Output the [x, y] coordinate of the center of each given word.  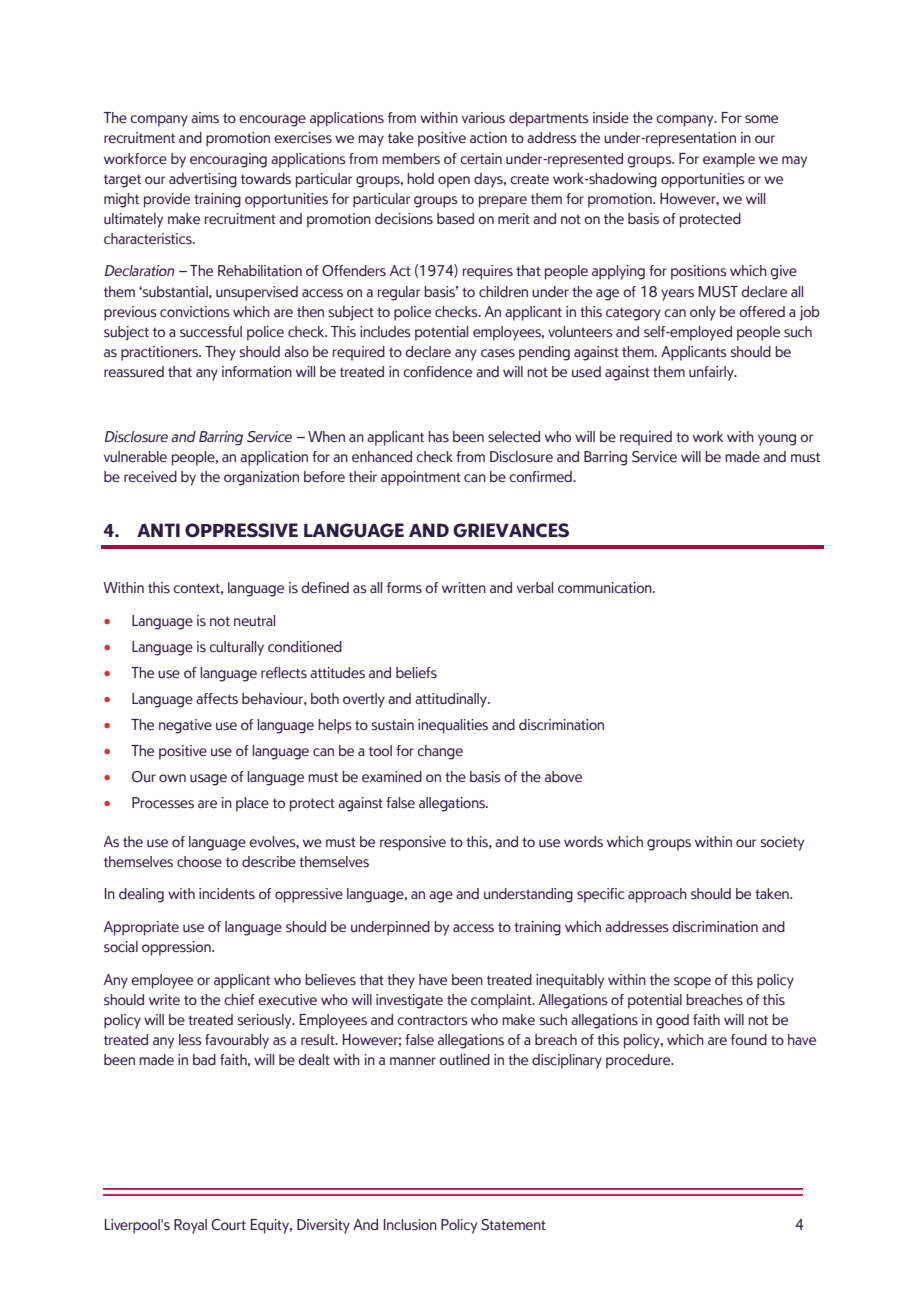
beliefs [416, 673]
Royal [190, 1226]
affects [217, 699]
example [729, 160]
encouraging [228, 160]
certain [481, 159]
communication [606, 587]
